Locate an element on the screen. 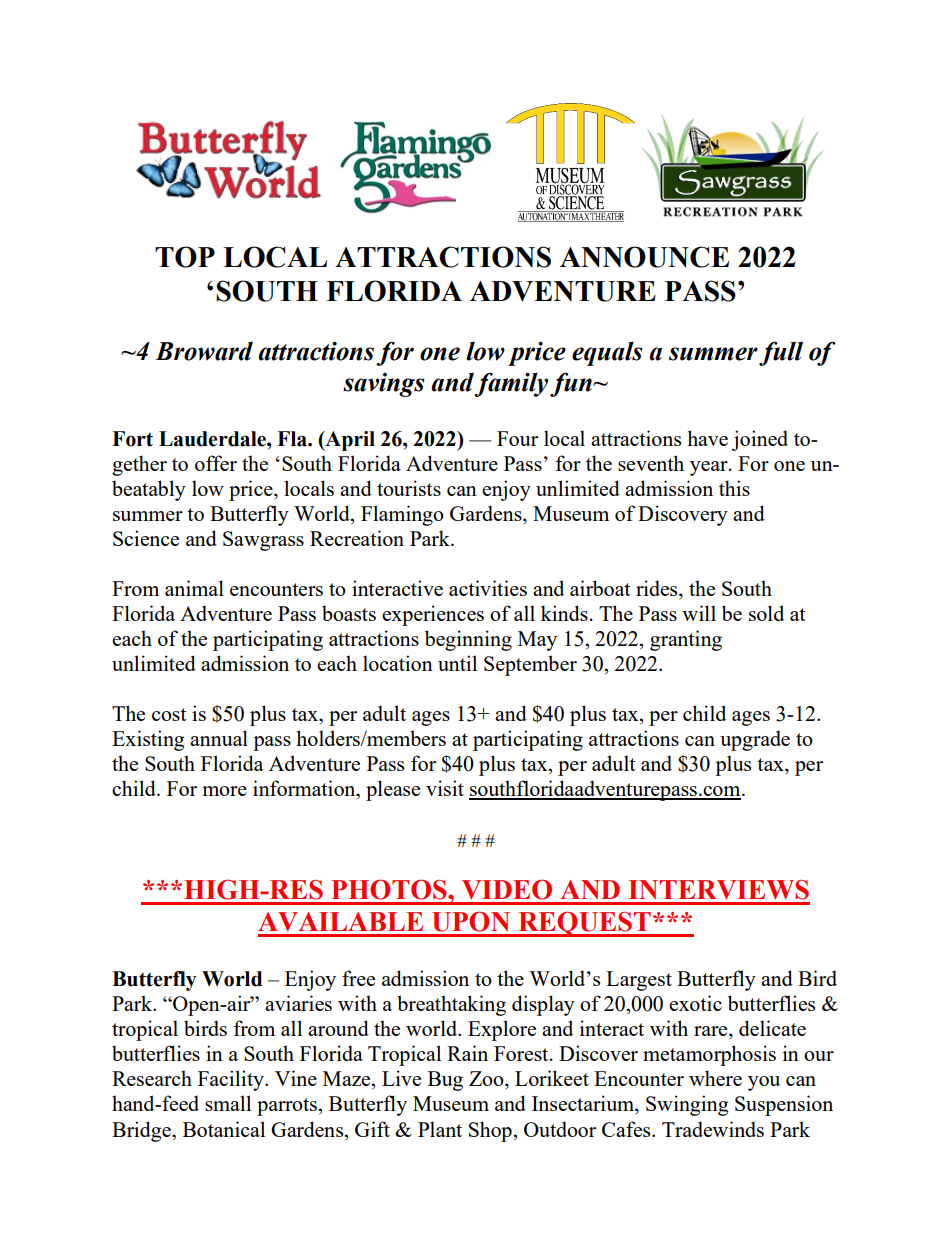 The image size is (952, 1233). granting is located at coordinates (686, 640).
